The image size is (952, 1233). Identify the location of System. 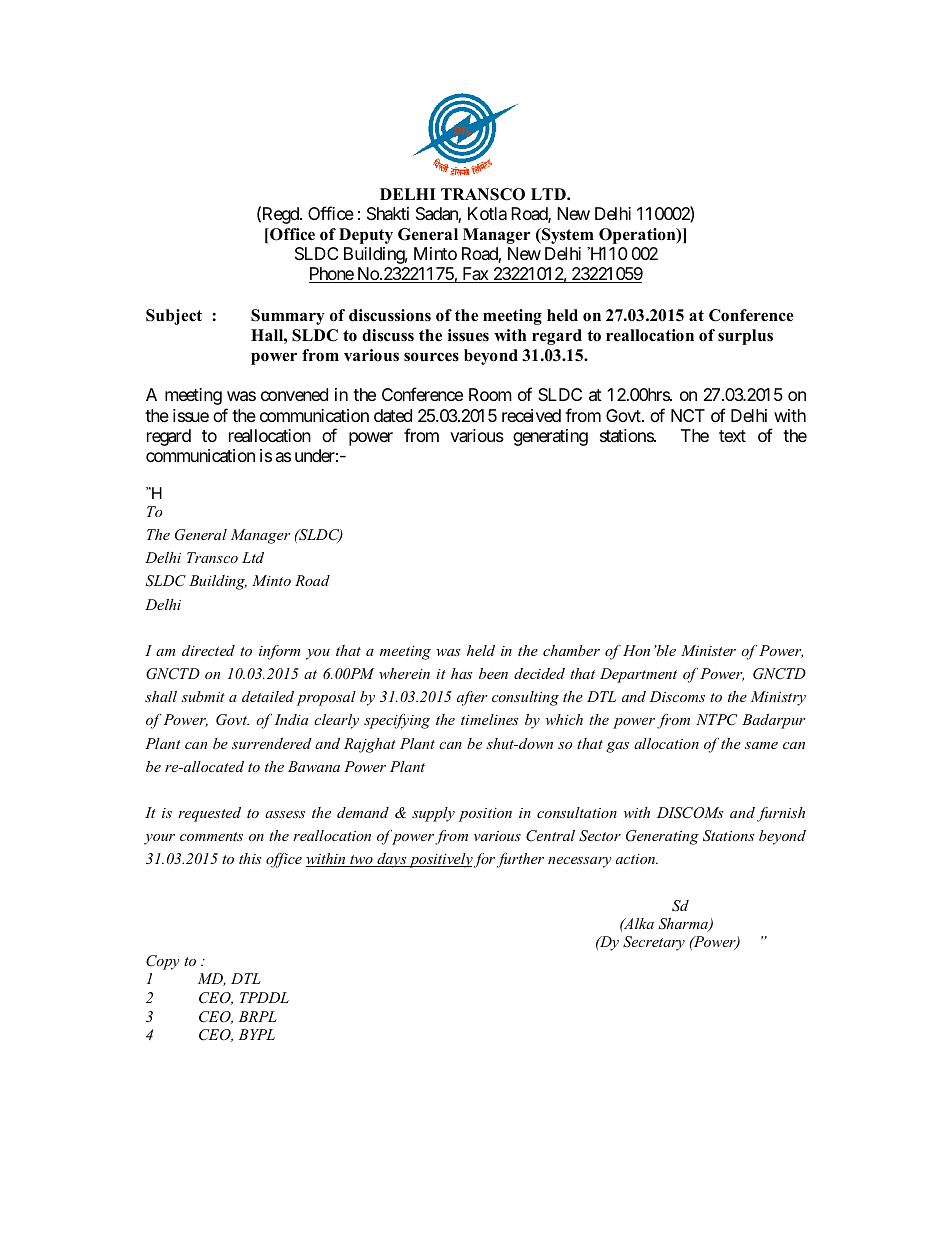
(567, 236).
